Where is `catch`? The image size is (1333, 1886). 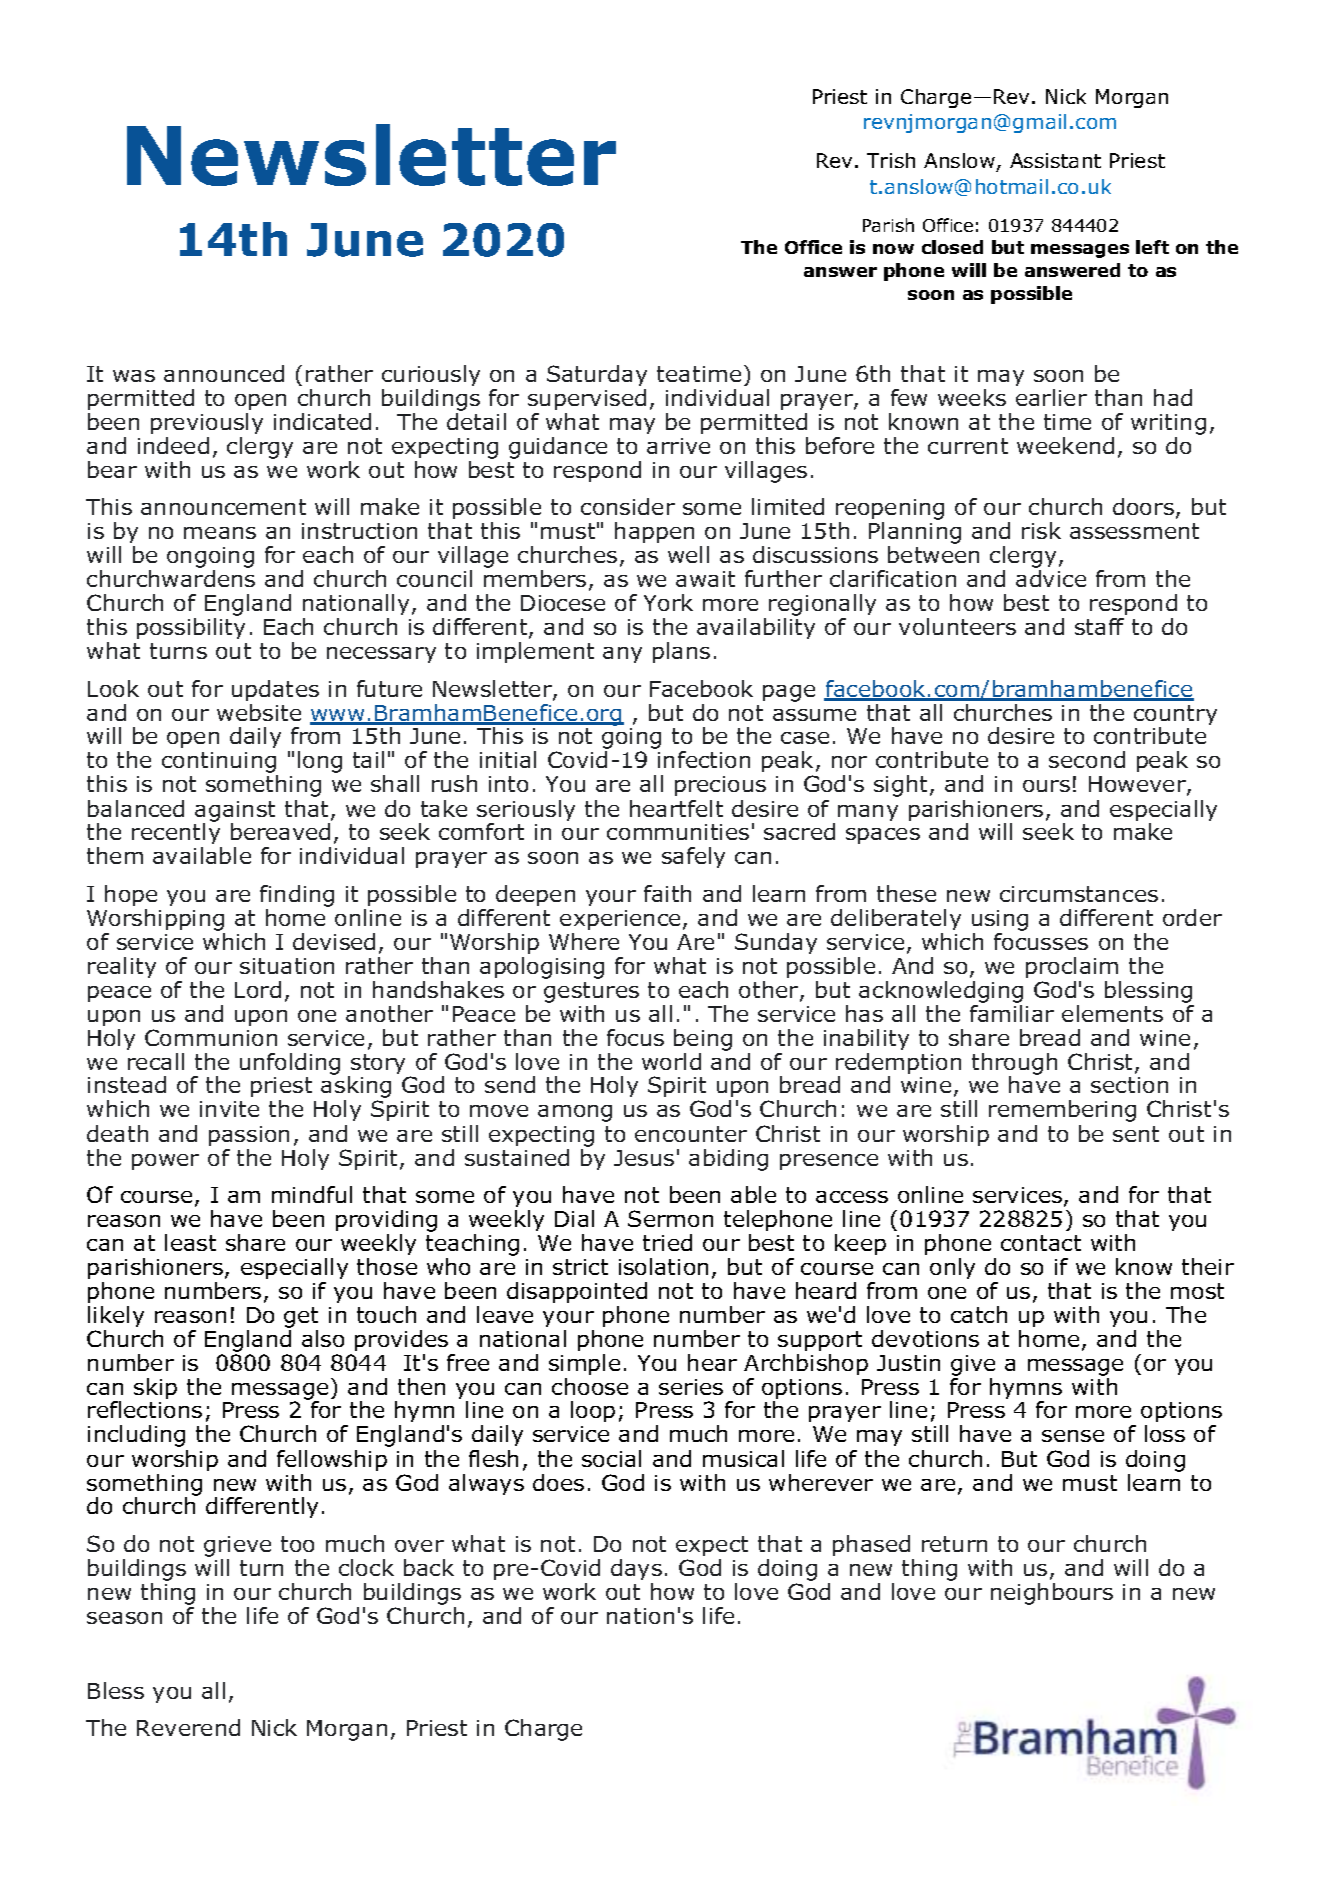
catch is located at coordinates (979, 1314).
